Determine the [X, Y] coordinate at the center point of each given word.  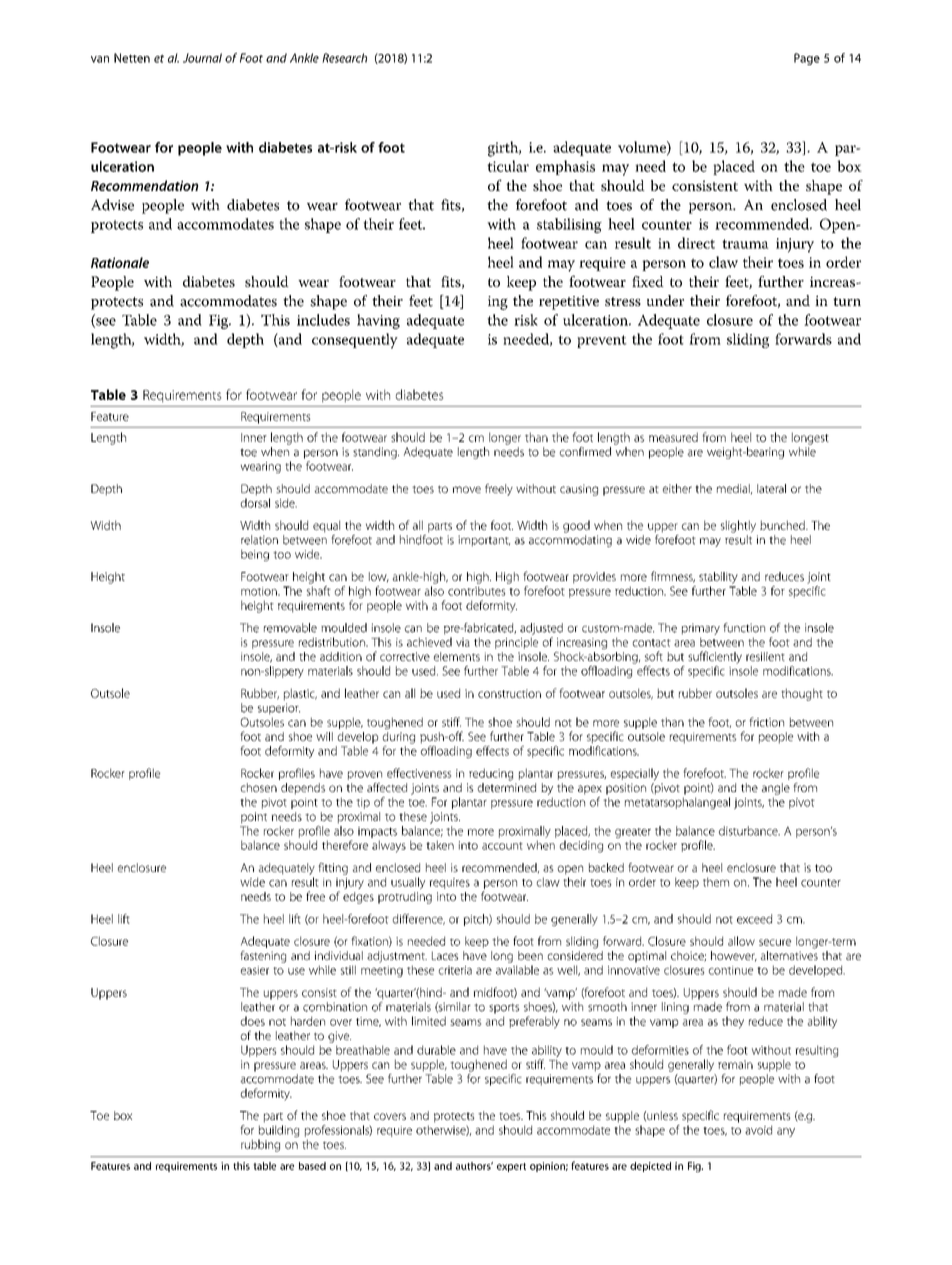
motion [260, 591]
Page [807, 59]
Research [344, 58]
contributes [476, 591]
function [744, 628]
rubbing [260, 1145]
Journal [202, 58]
